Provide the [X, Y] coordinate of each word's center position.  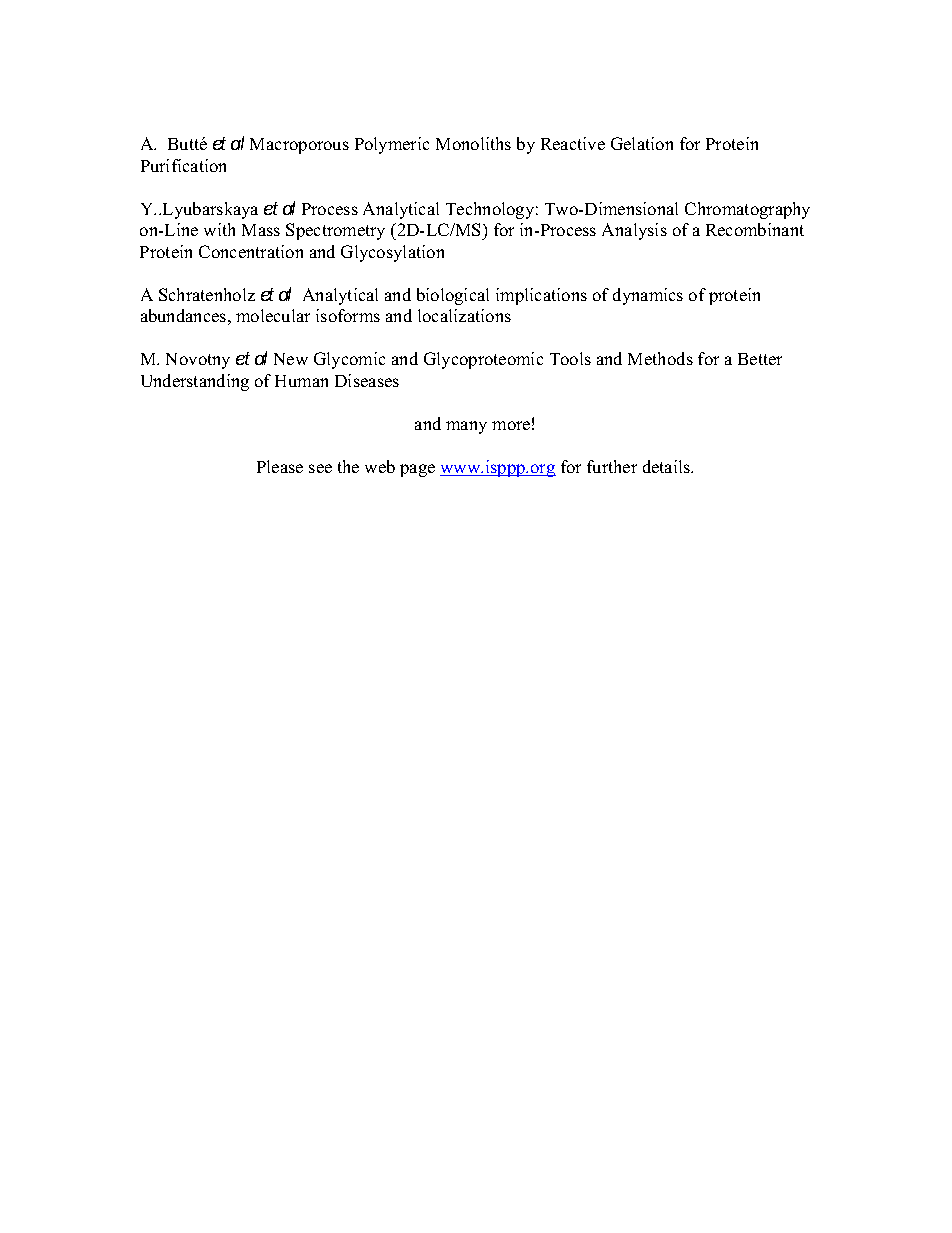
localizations [464, 315]
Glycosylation [392, 253]
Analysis [634, 231]
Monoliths [473, 143]
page [417, 470]
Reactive [573, 143]
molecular [273, 315]
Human [301, 381]
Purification [183, 165]
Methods [660, 358]
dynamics [648, 296]
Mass [261, 230]
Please [280, 466]
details [668, 466]
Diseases [367, 380]
